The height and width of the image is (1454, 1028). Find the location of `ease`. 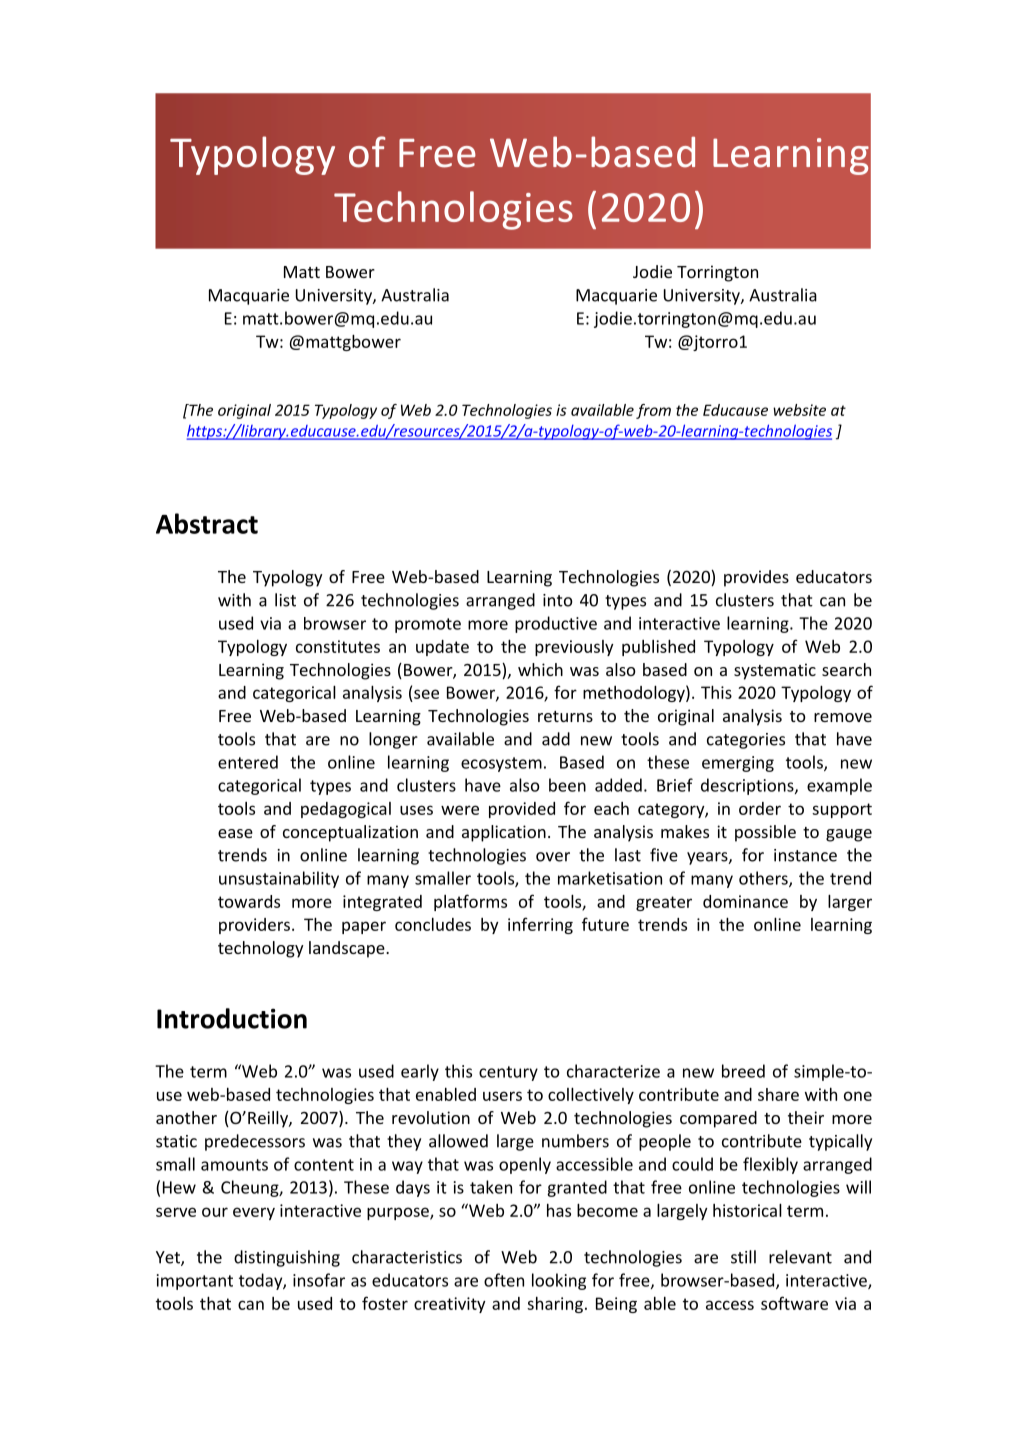

ease is located at coordinates (235, 833).
